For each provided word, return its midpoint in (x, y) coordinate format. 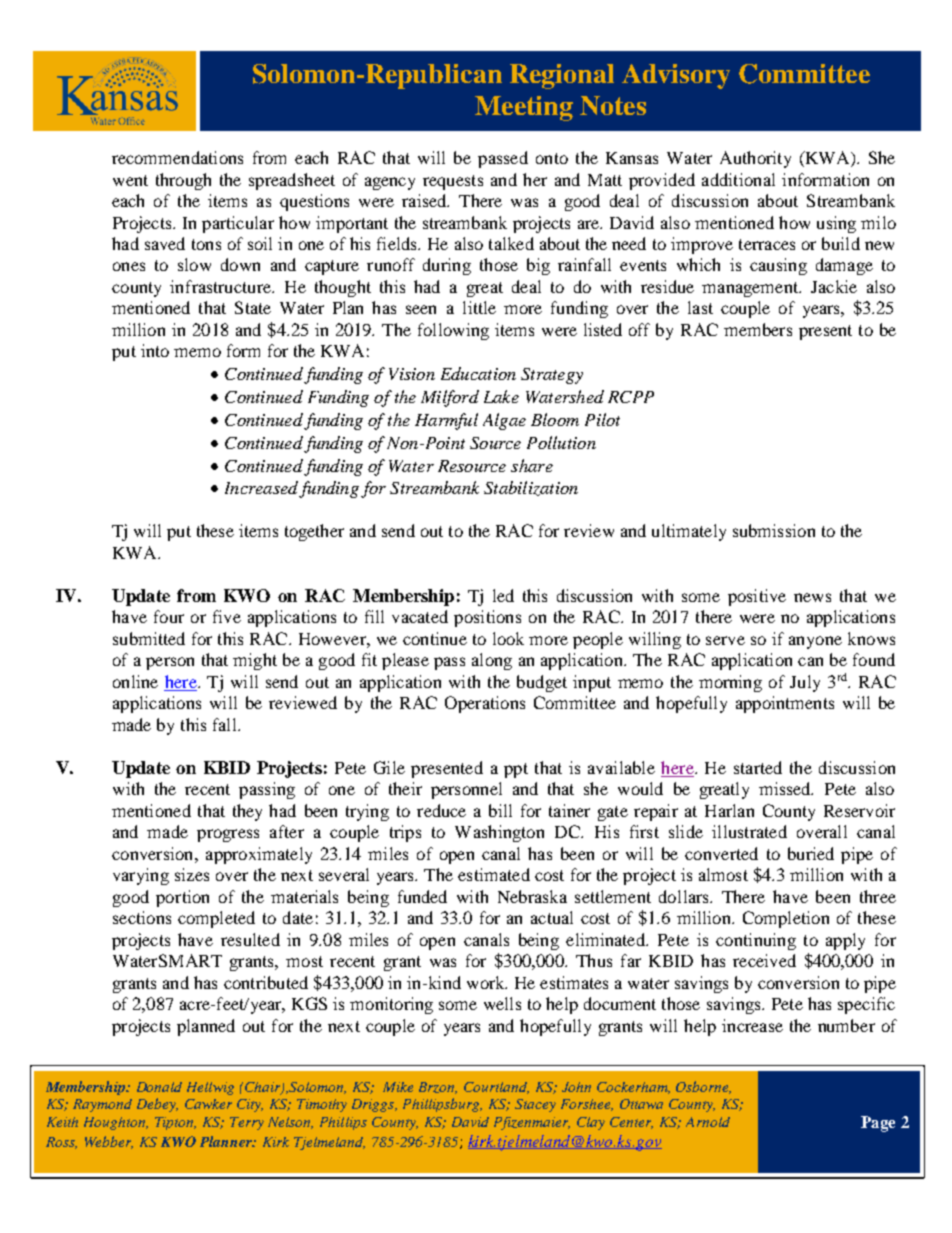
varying (141, 876)
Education (478, 373)
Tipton (175, 1123)
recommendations (177, 157)
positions (487, 618)
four (169, 616)
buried (811, 853)
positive (757, 597)
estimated (494, 874)
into (155, 350)
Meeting (524, 108)
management (751, 289)
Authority (755, 159)
